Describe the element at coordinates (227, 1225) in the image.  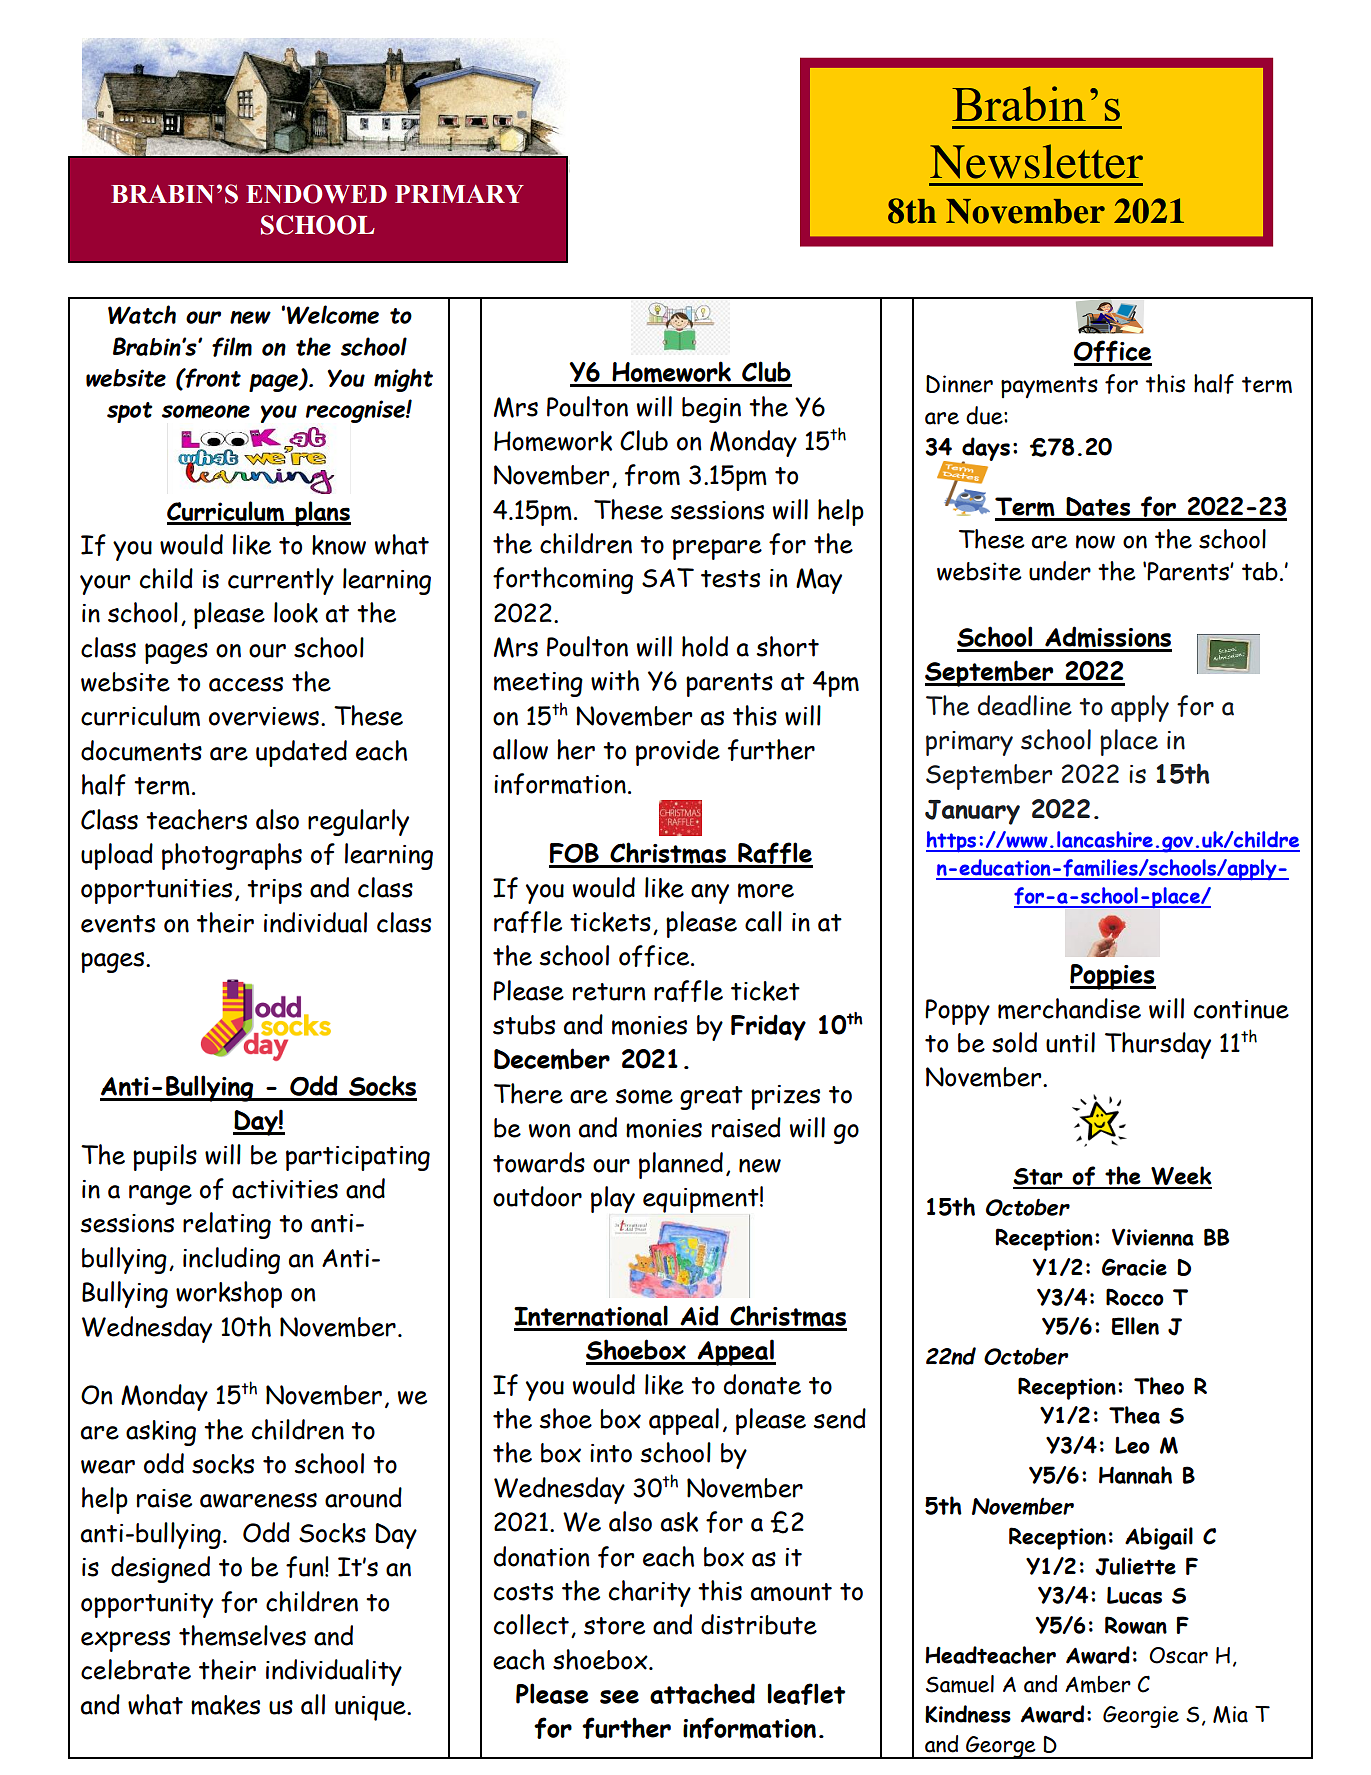
I see `relating` at that location.
